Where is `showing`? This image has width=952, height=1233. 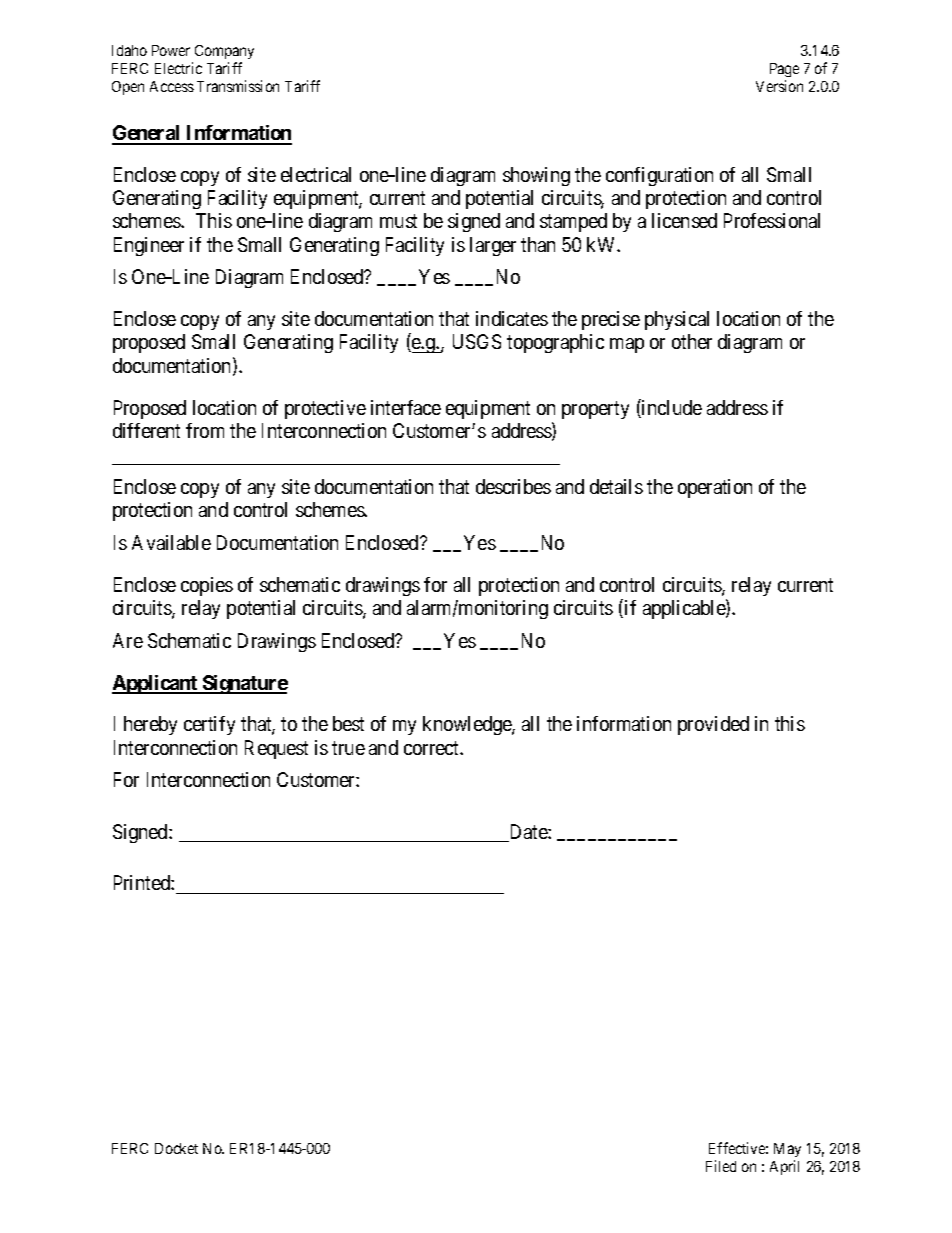
showing is located at coordinates (536, 176).
